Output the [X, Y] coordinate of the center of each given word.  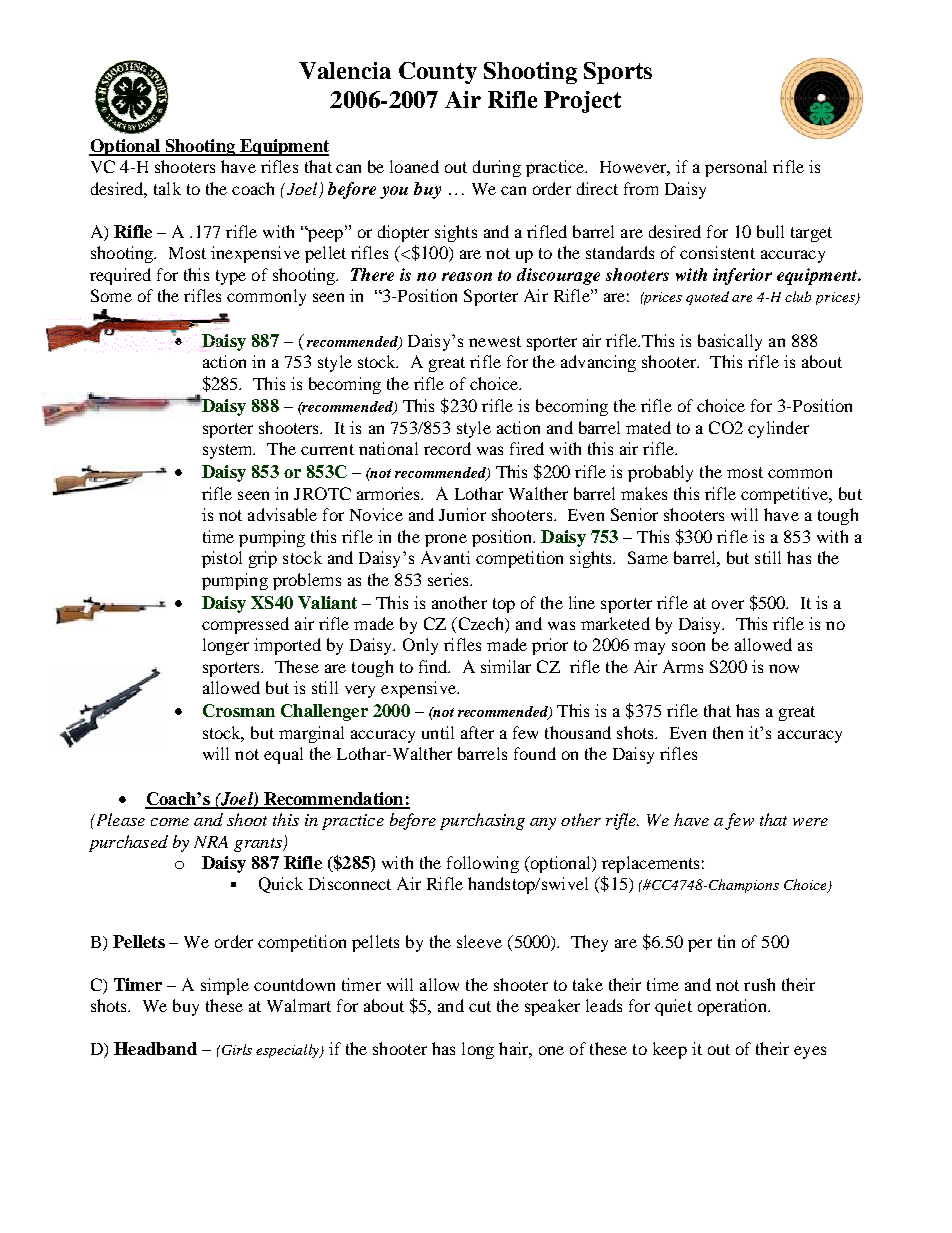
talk [167, 188]
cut [480, 1006]
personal [736, 168]
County [438, 73]
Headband [155, 1048]
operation [733, 1007]
